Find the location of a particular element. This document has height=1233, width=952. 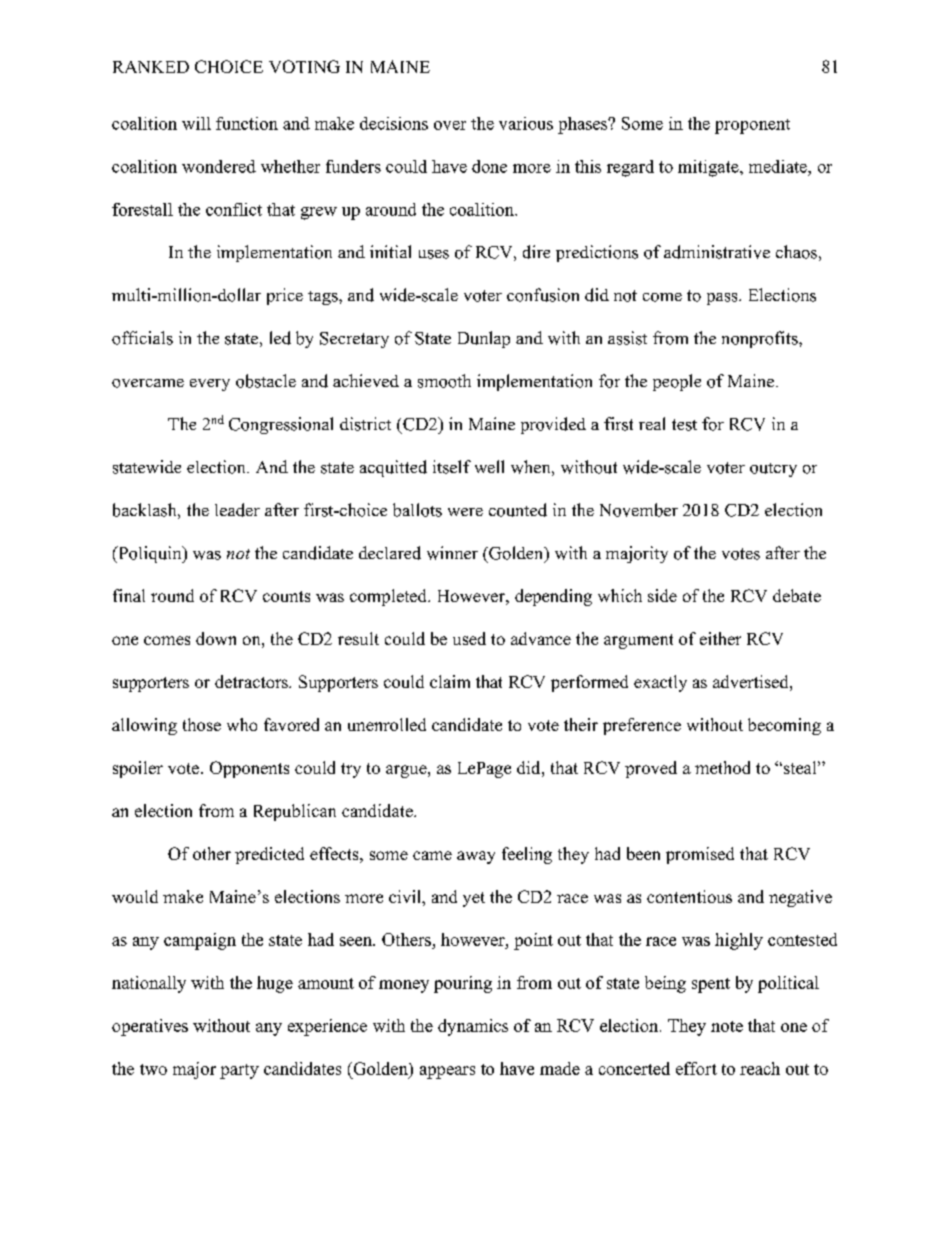

Opponents is located at coordinates (249, 769).
